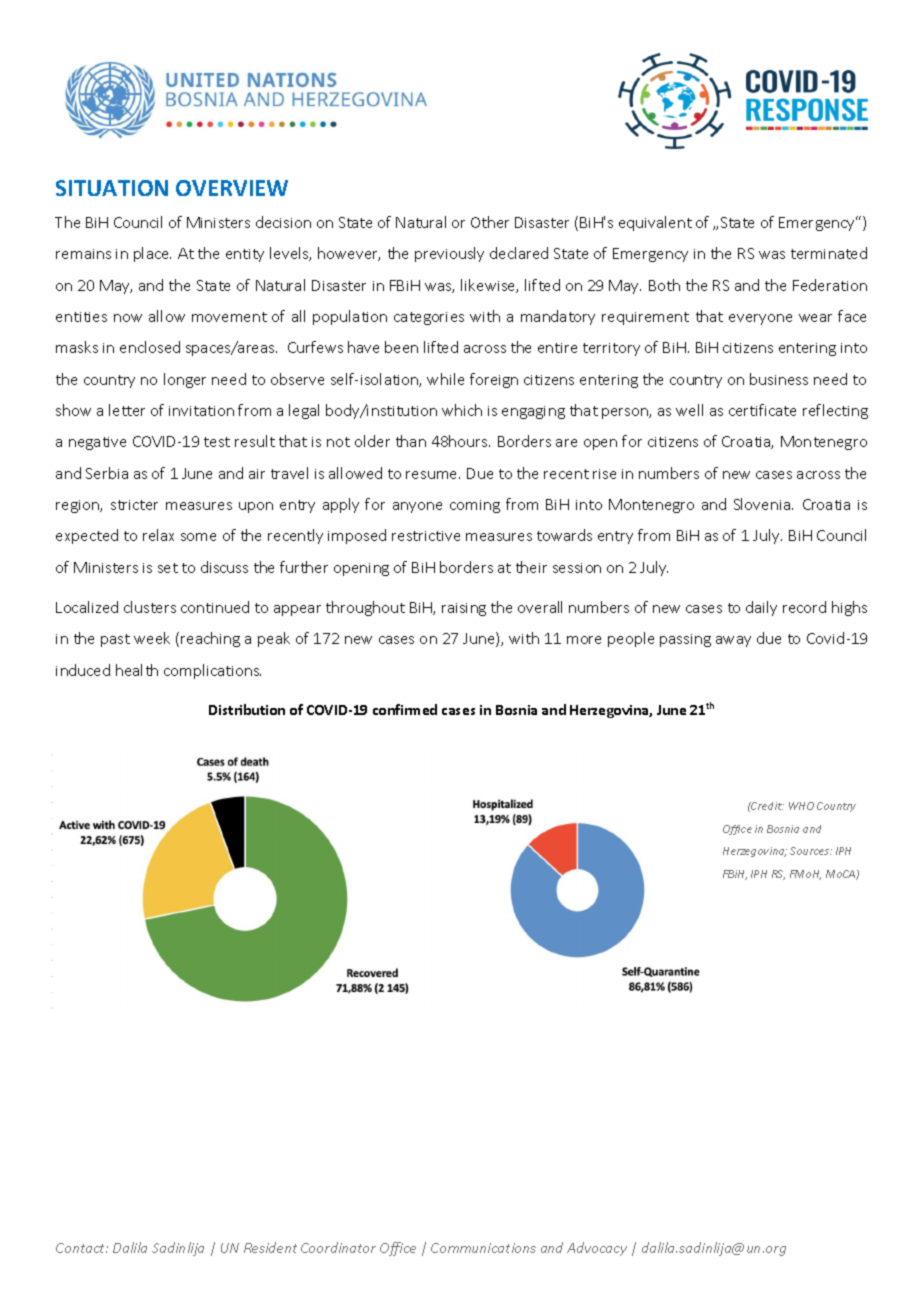 Image resolution: width=924 pixels, height=1308 pixels. I want to click on terminated, so click(829, 253).
